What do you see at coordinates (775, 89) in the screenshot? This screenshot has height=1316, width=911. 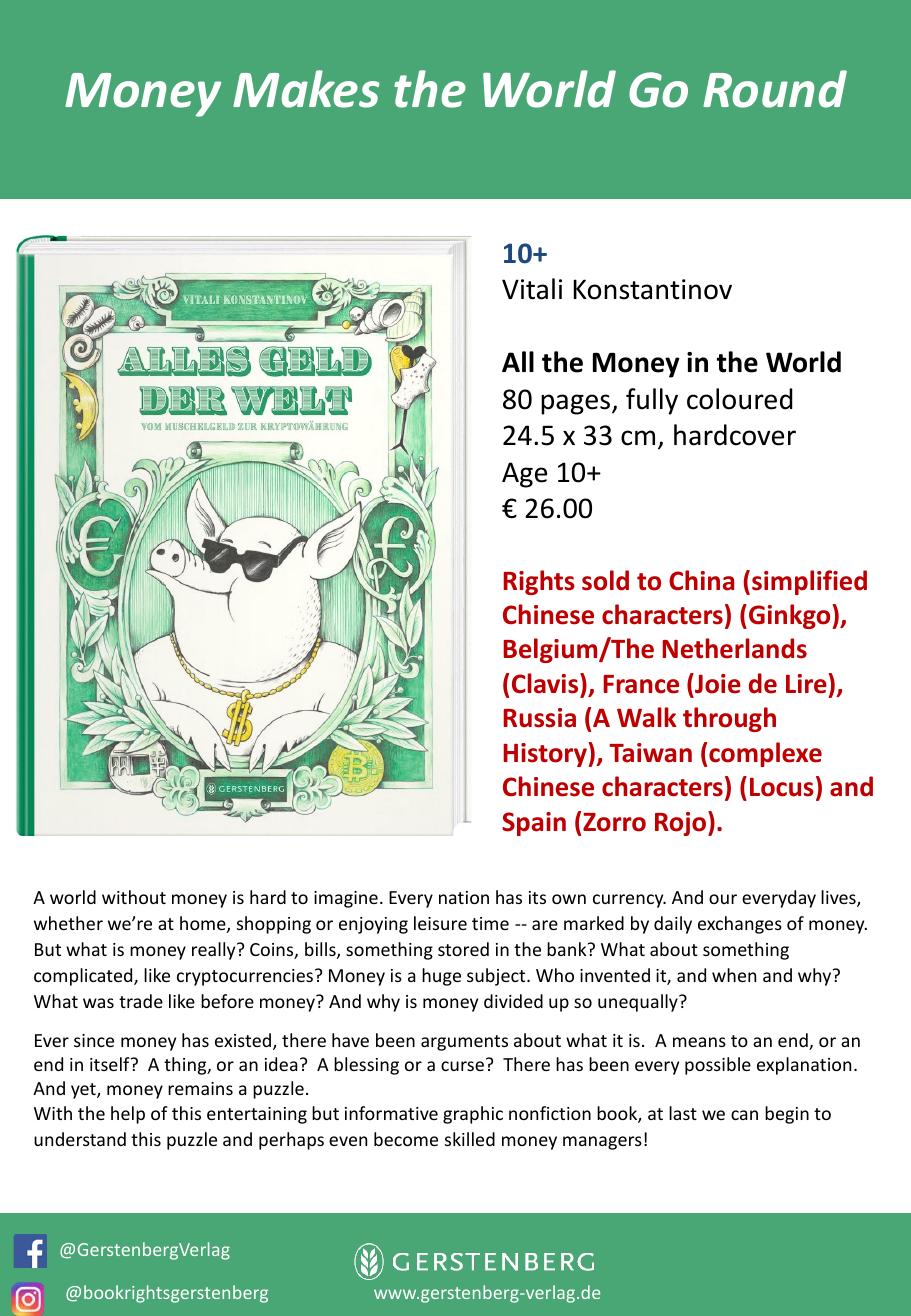 I see `Round` at bounding box center [775, 89].
